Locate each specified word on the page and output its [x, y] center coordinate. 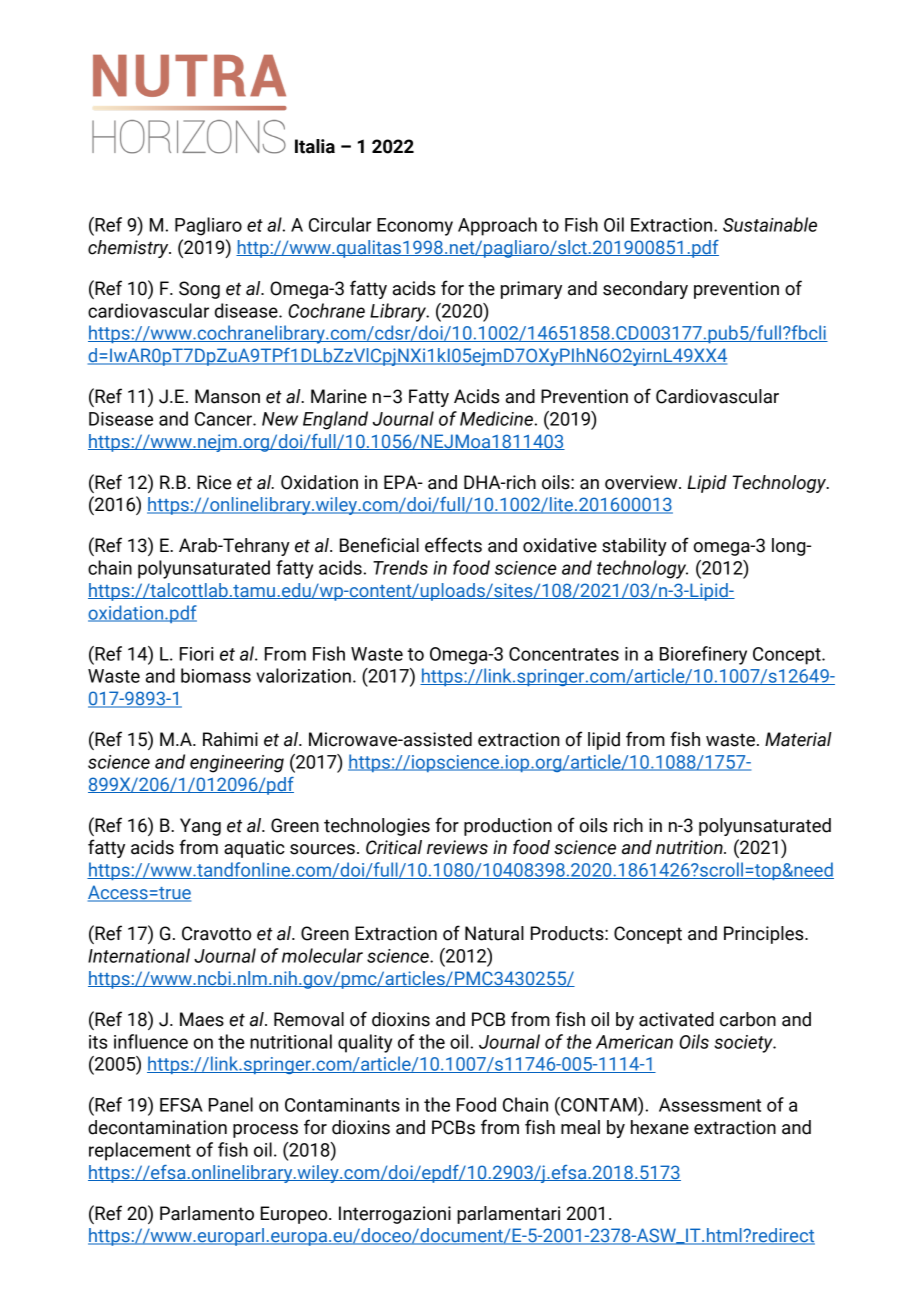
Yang [200, 827]
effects [453, 545]
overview [642, 482]
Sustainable [770, 224]
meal [580, 1127]
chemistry [129, 249]
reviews [457, 847]
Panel [231, 1104]
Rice [214, 482]
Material [798, 739]
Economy [415, 227]
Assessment [710, 1105]
